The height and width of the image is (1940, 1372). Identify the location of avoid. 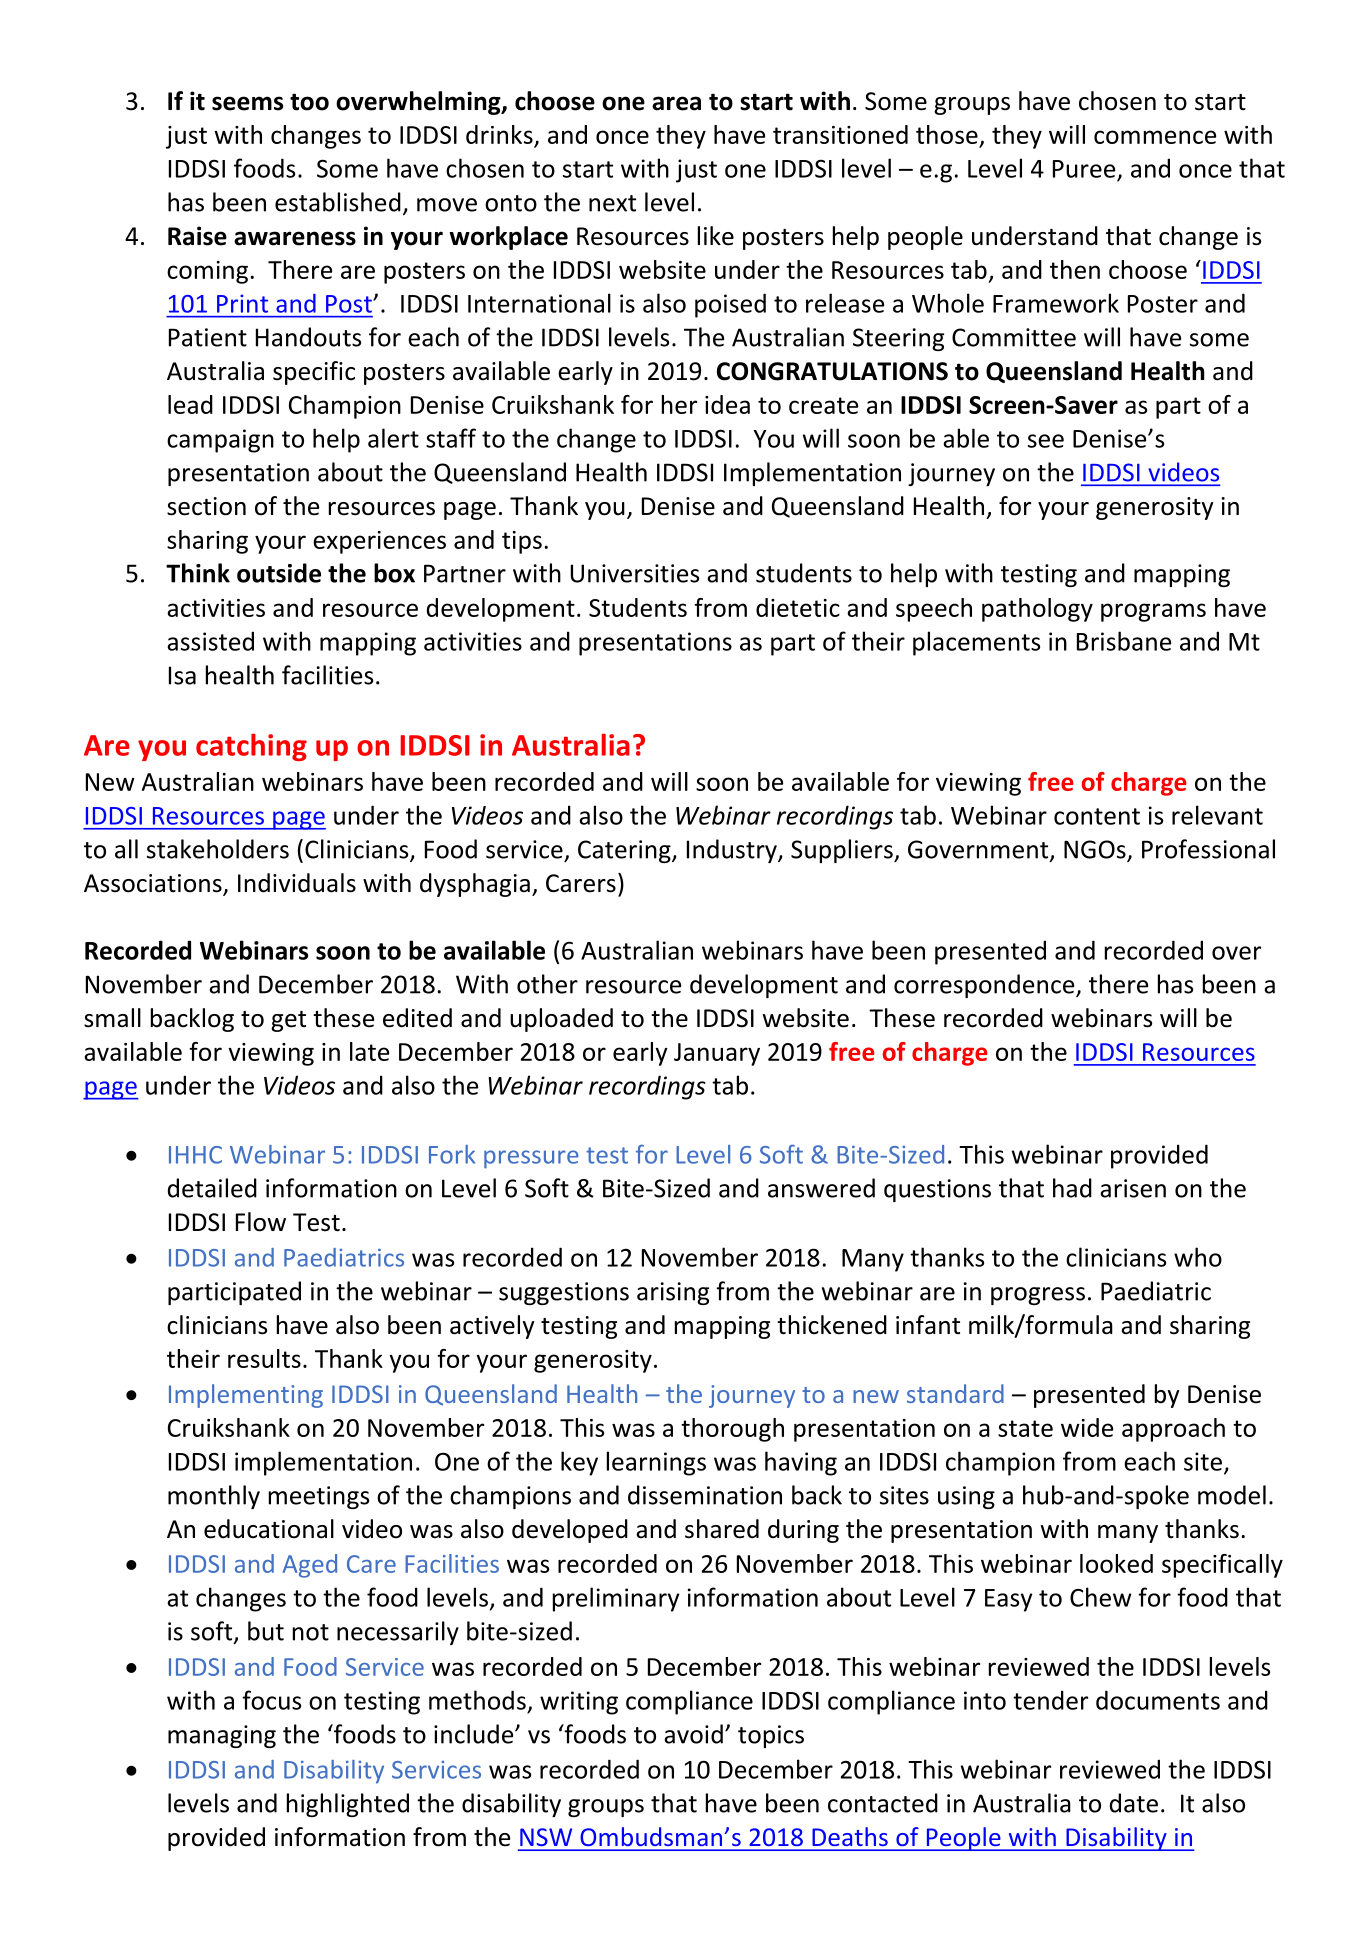
(693, 1734).
